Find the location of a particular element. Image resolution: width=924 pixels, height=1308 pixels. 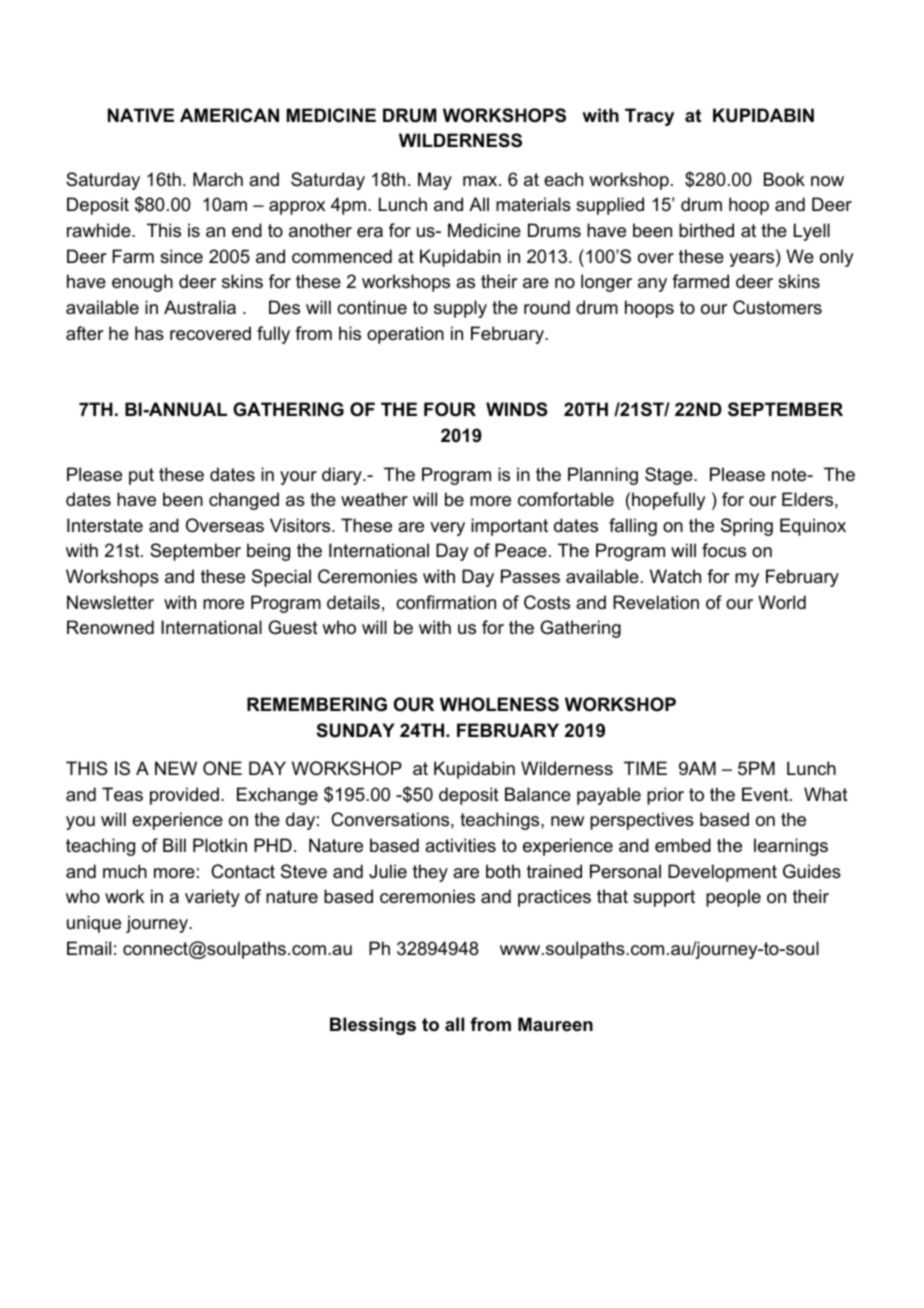

ONE is located at coordinates (222, 768).
